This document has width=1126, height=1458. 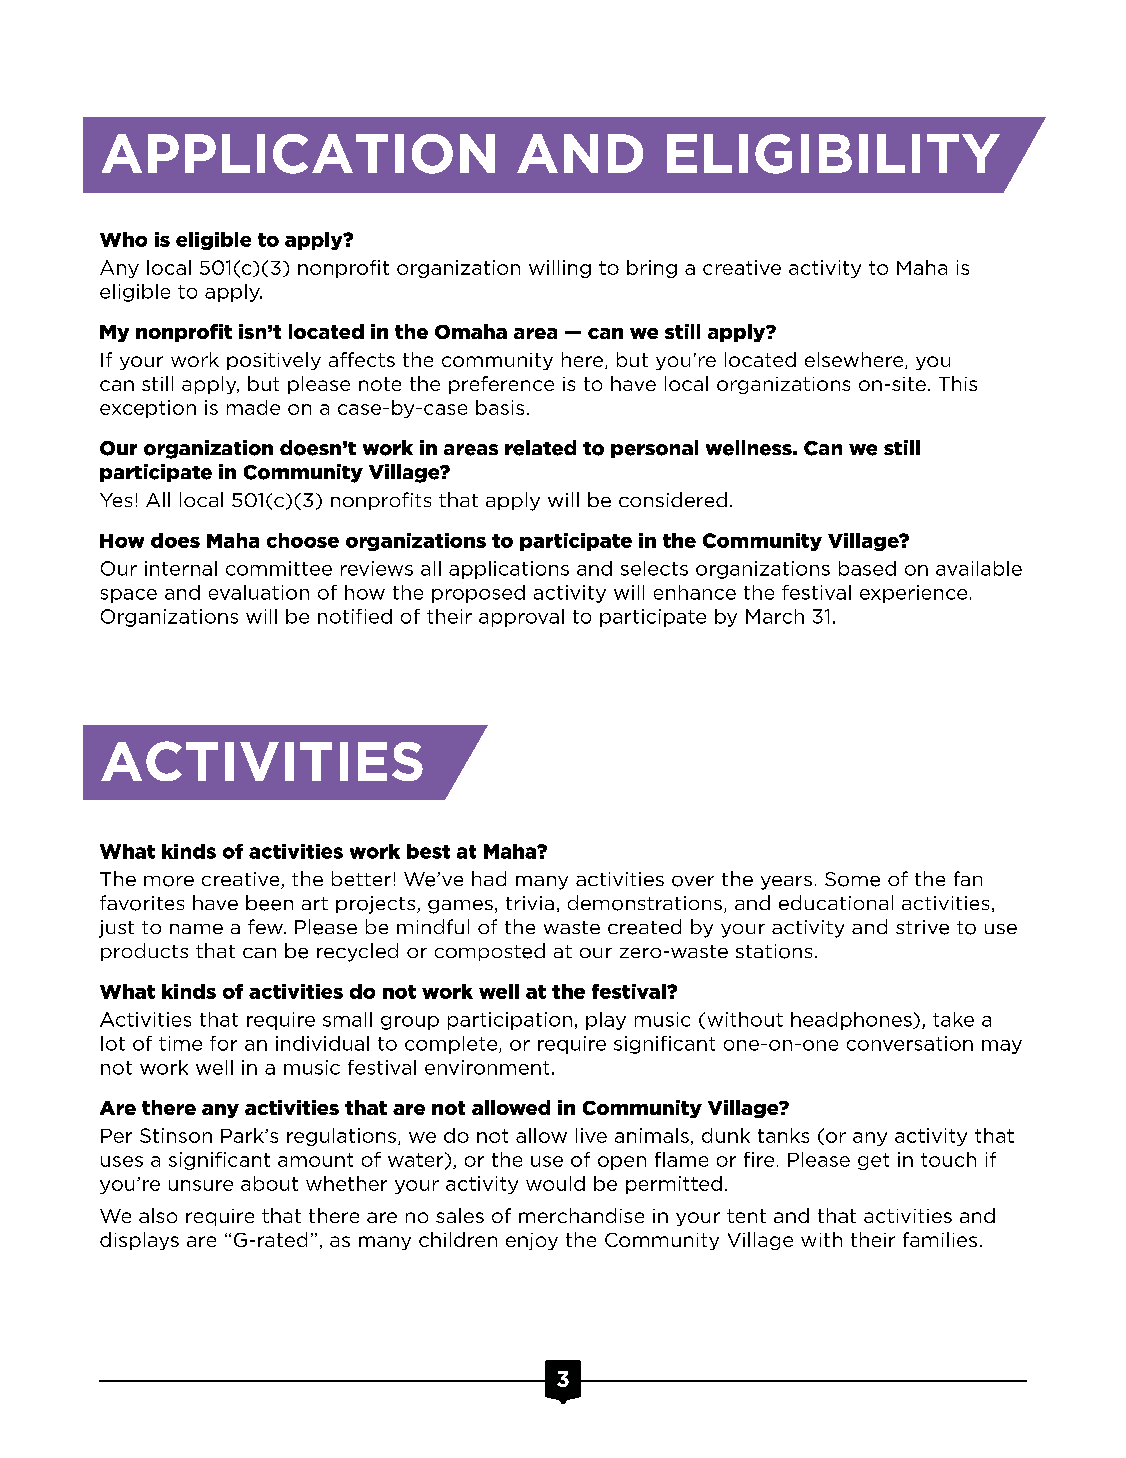 I want to click on strive, so click(x=922, y=927).
